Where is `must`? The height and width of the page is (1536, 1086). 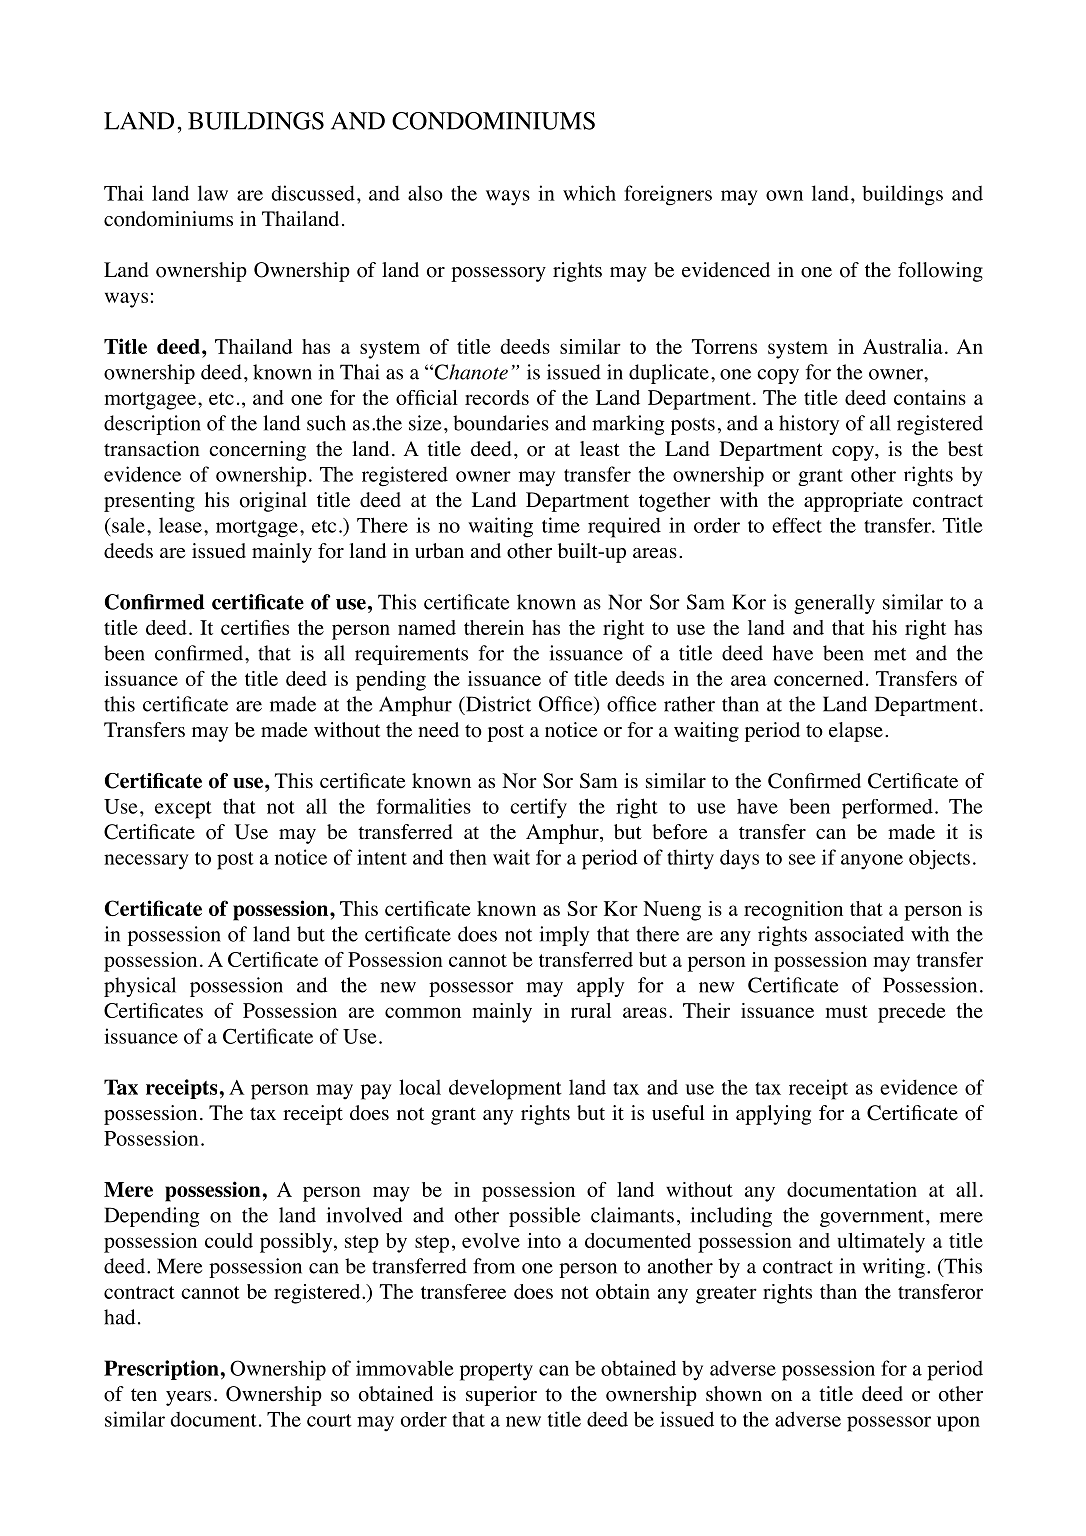
must is located at coordinates (846, 1011).
